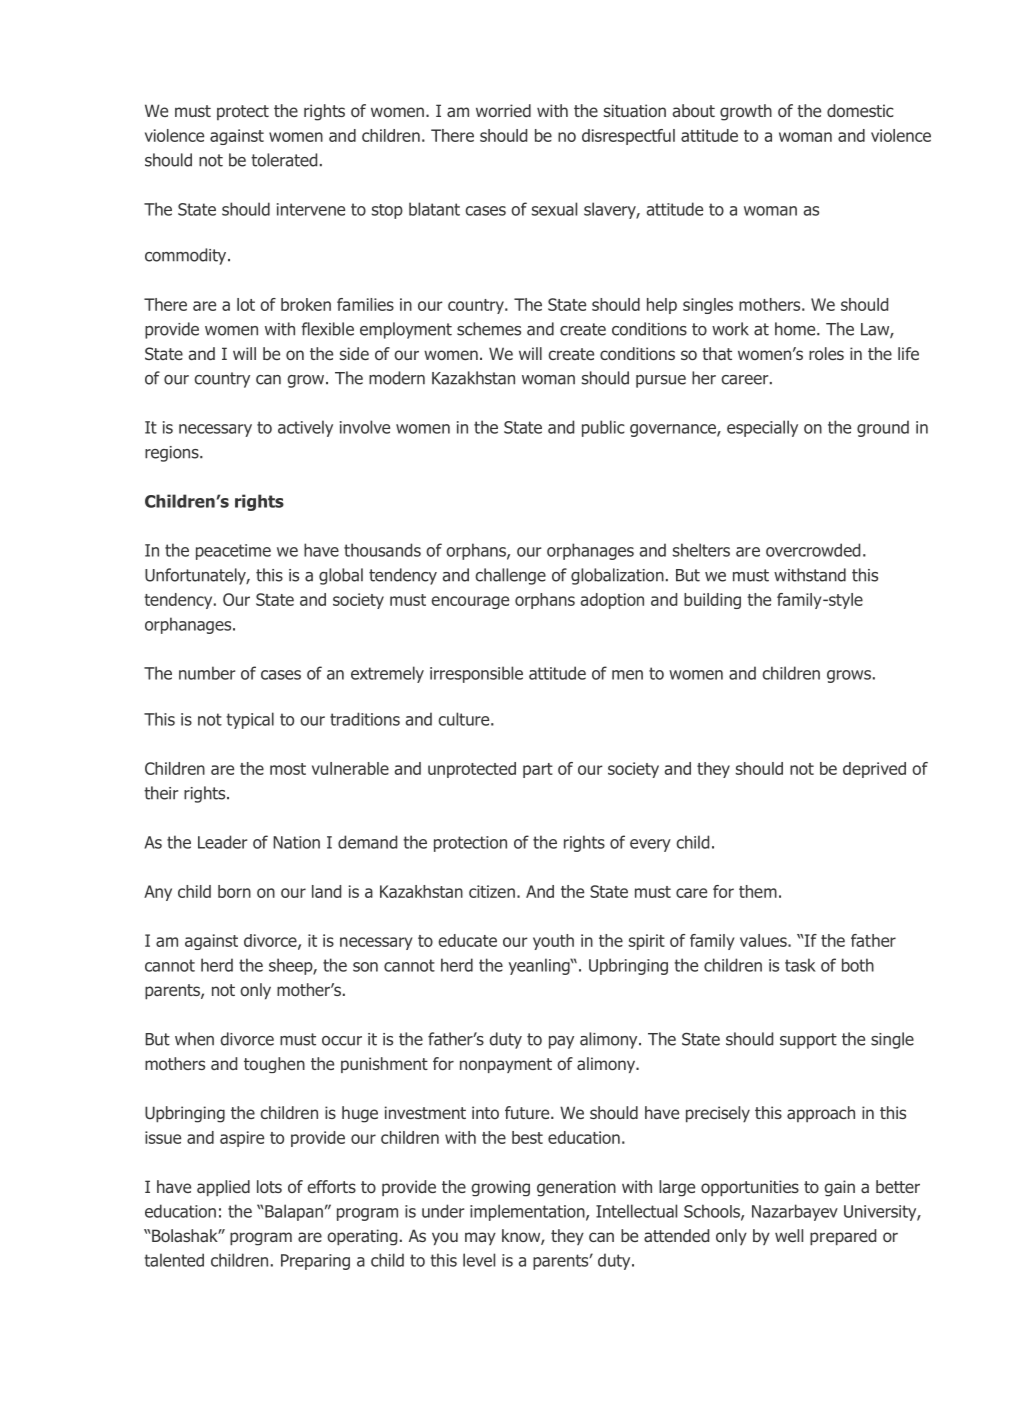 The image size is (1010, 1428). What do you see at coordinates (843, 1237) in the screenshot?
I see `prepared` at bounding box center [843, 1237].
